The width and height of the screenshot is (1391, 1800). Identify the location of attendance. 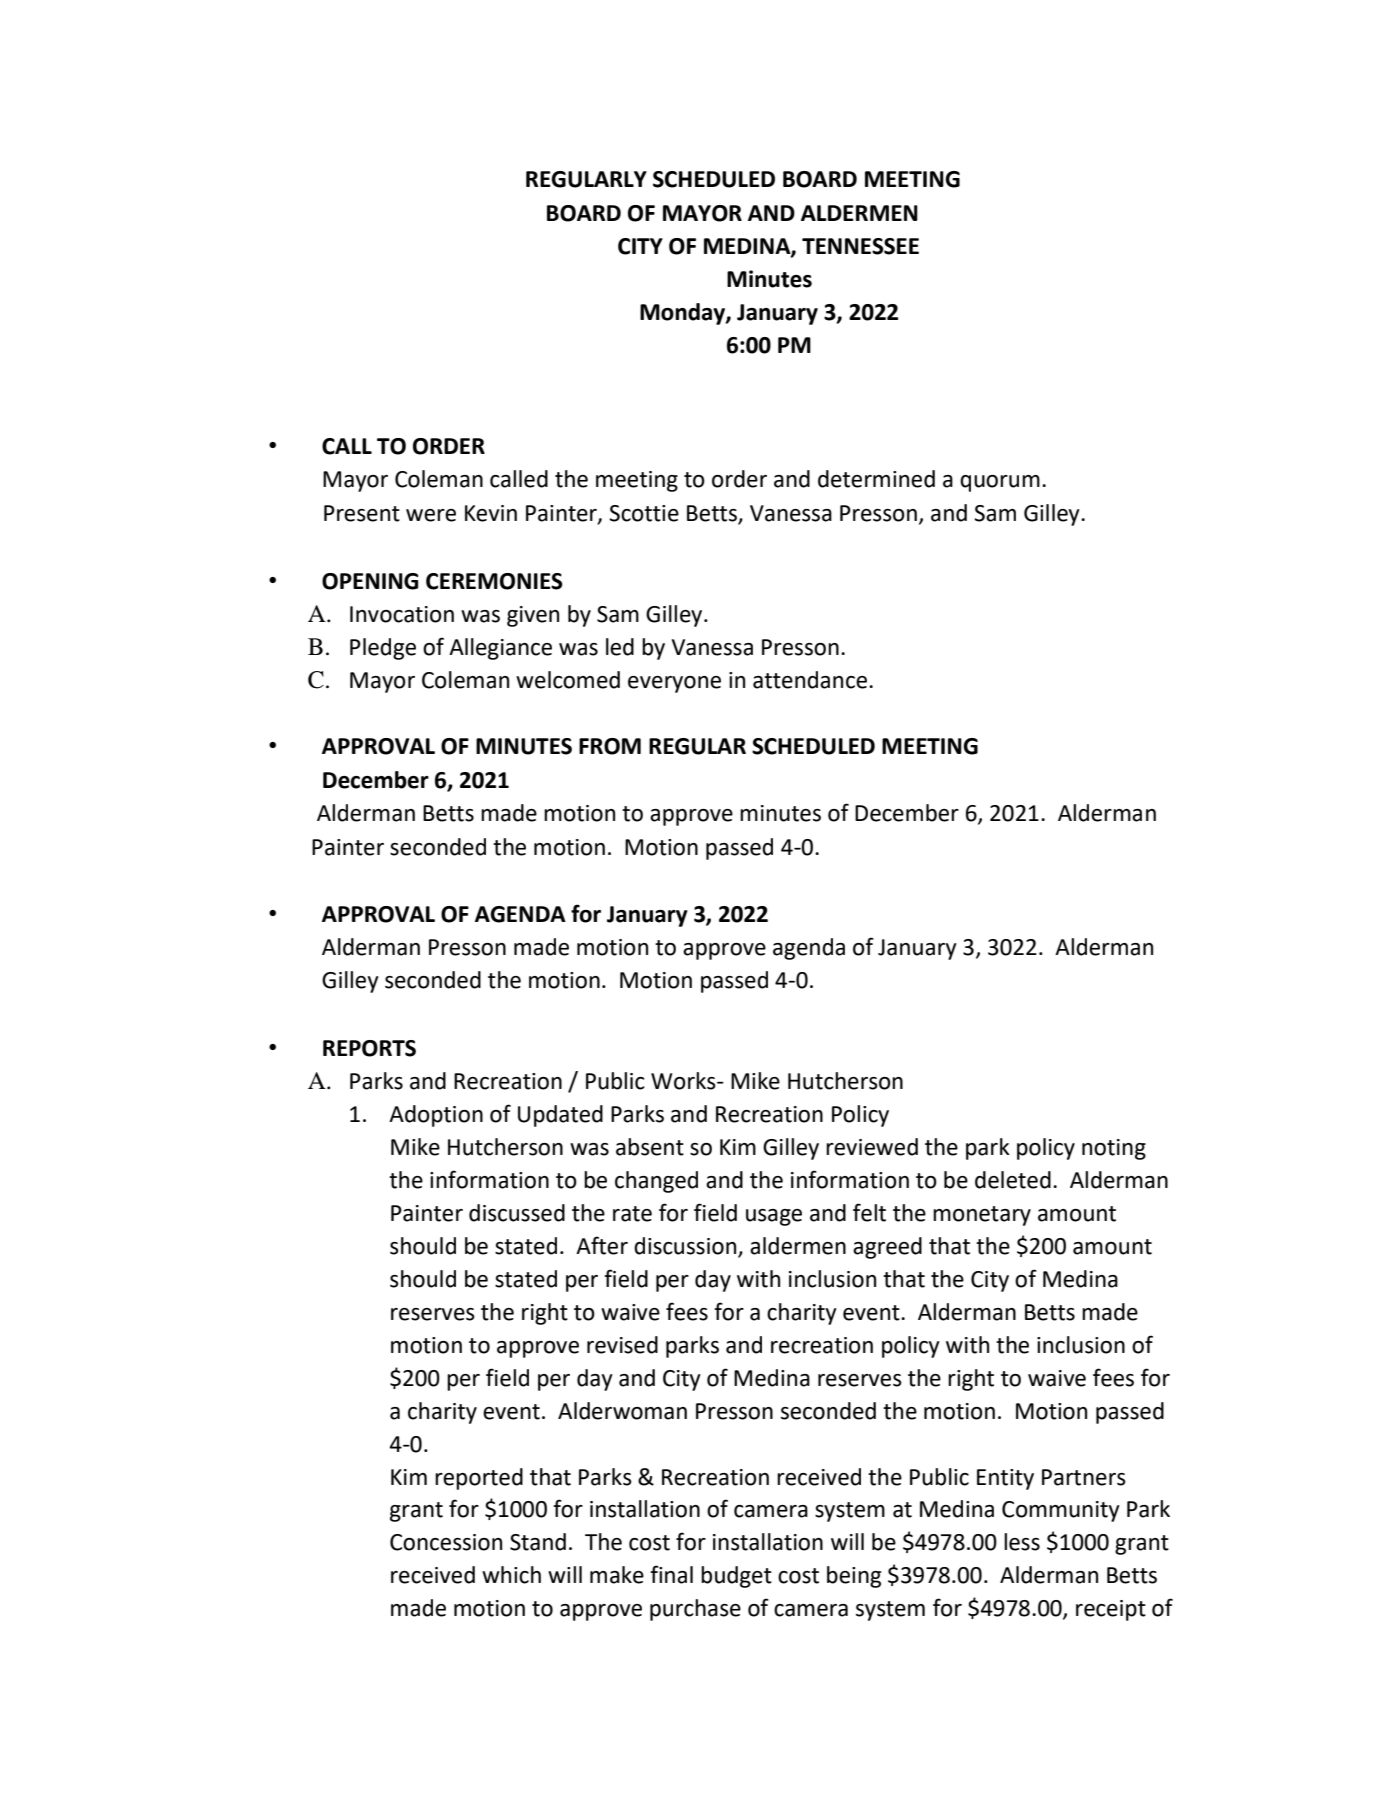
(810, 680).
